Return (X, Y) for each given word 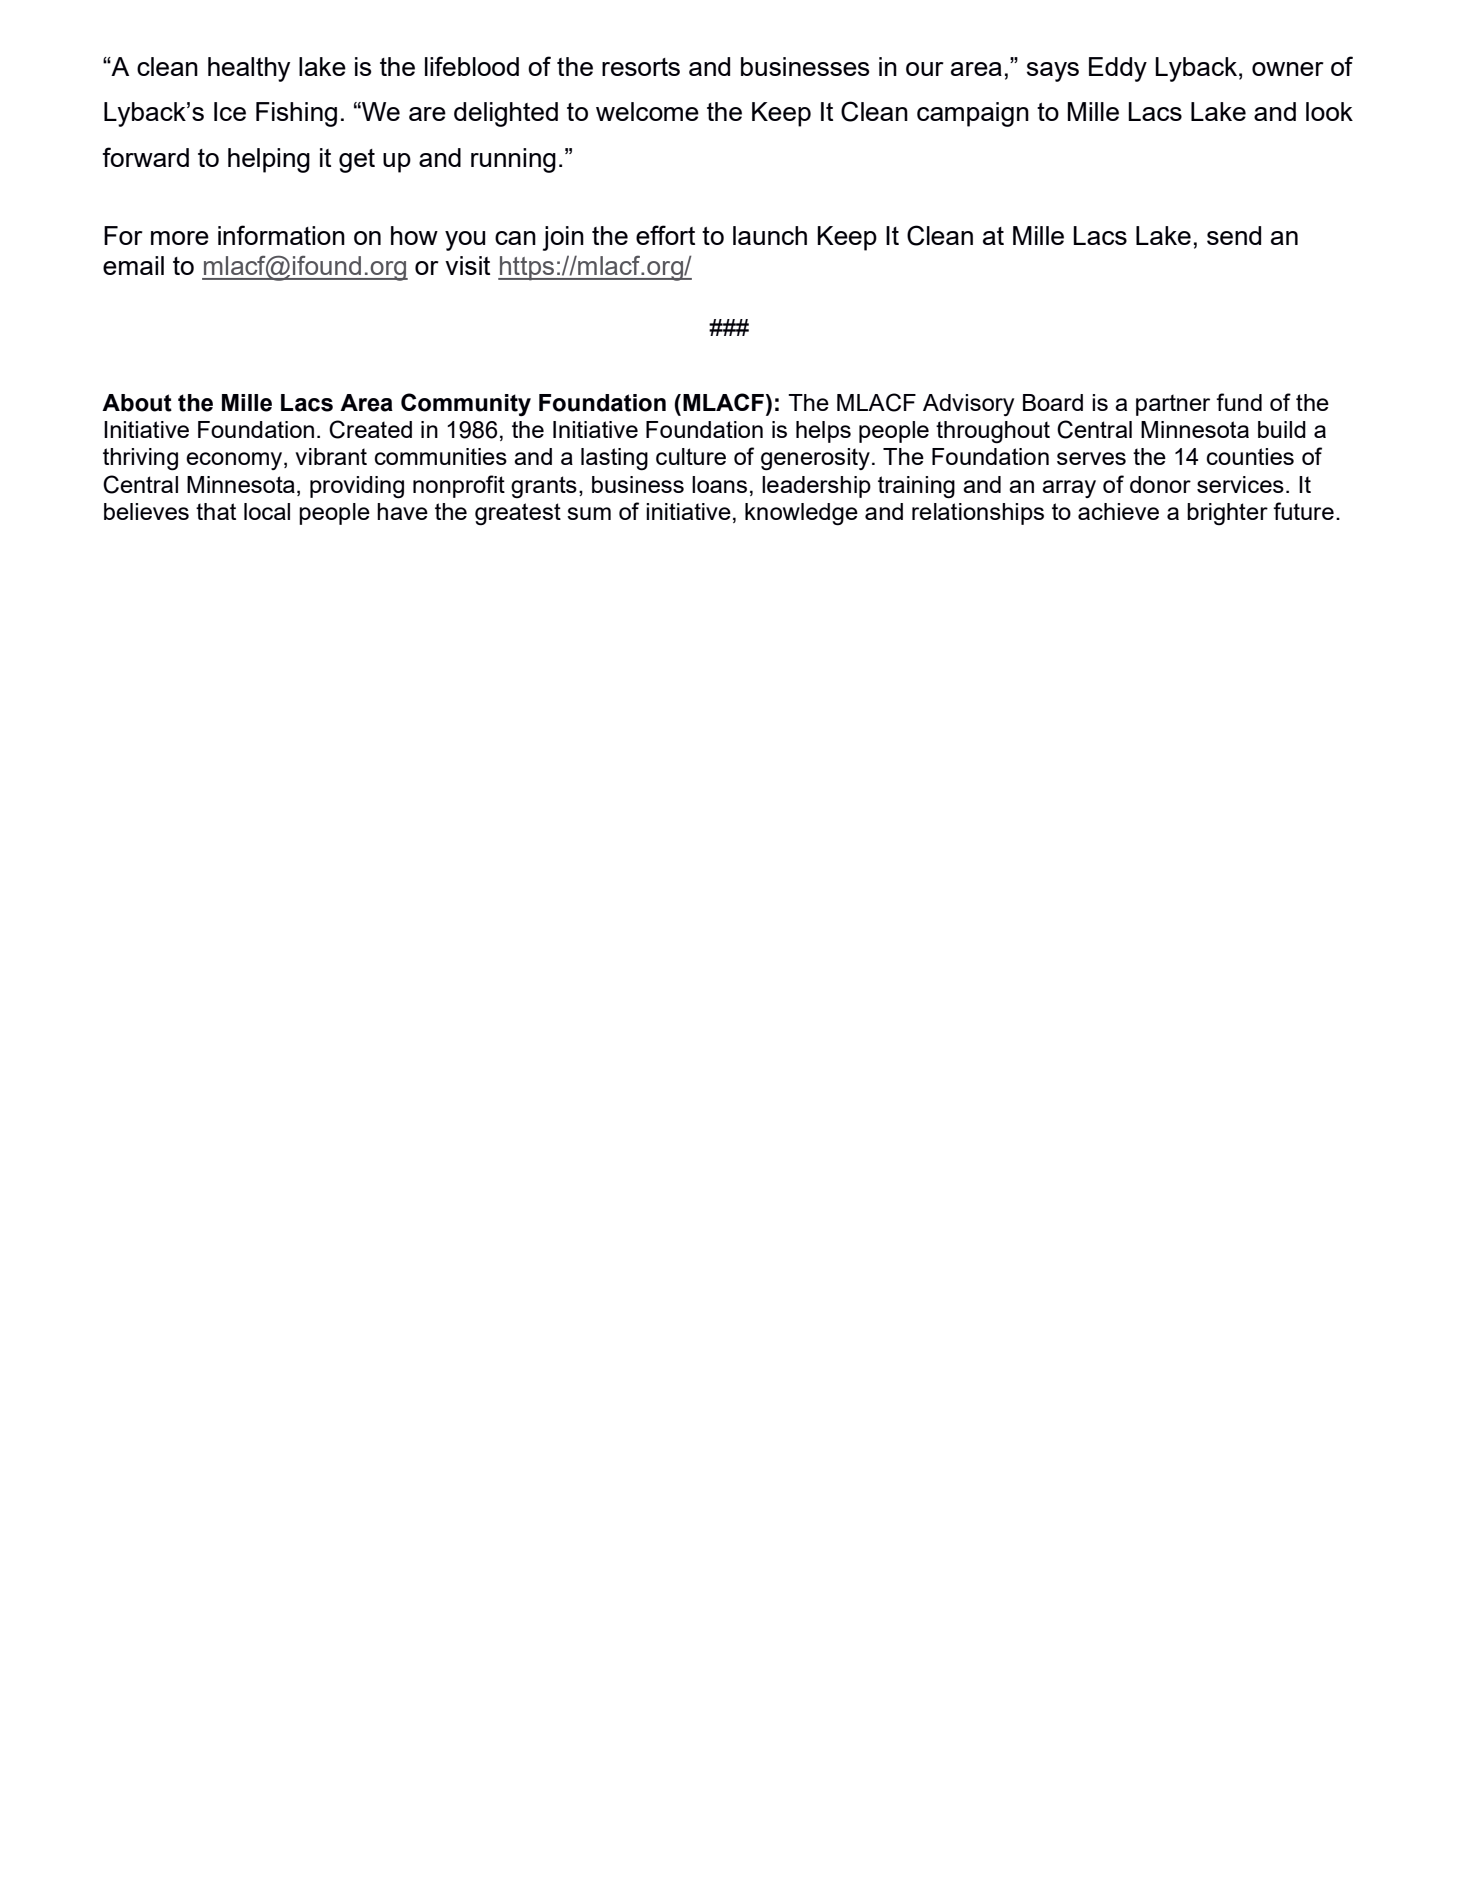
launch (770, 235)
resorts (641, 67)
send (1234, 235)
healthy (249, 69)
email (133, 265)
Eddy (1118, 69)
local (267, 511)
